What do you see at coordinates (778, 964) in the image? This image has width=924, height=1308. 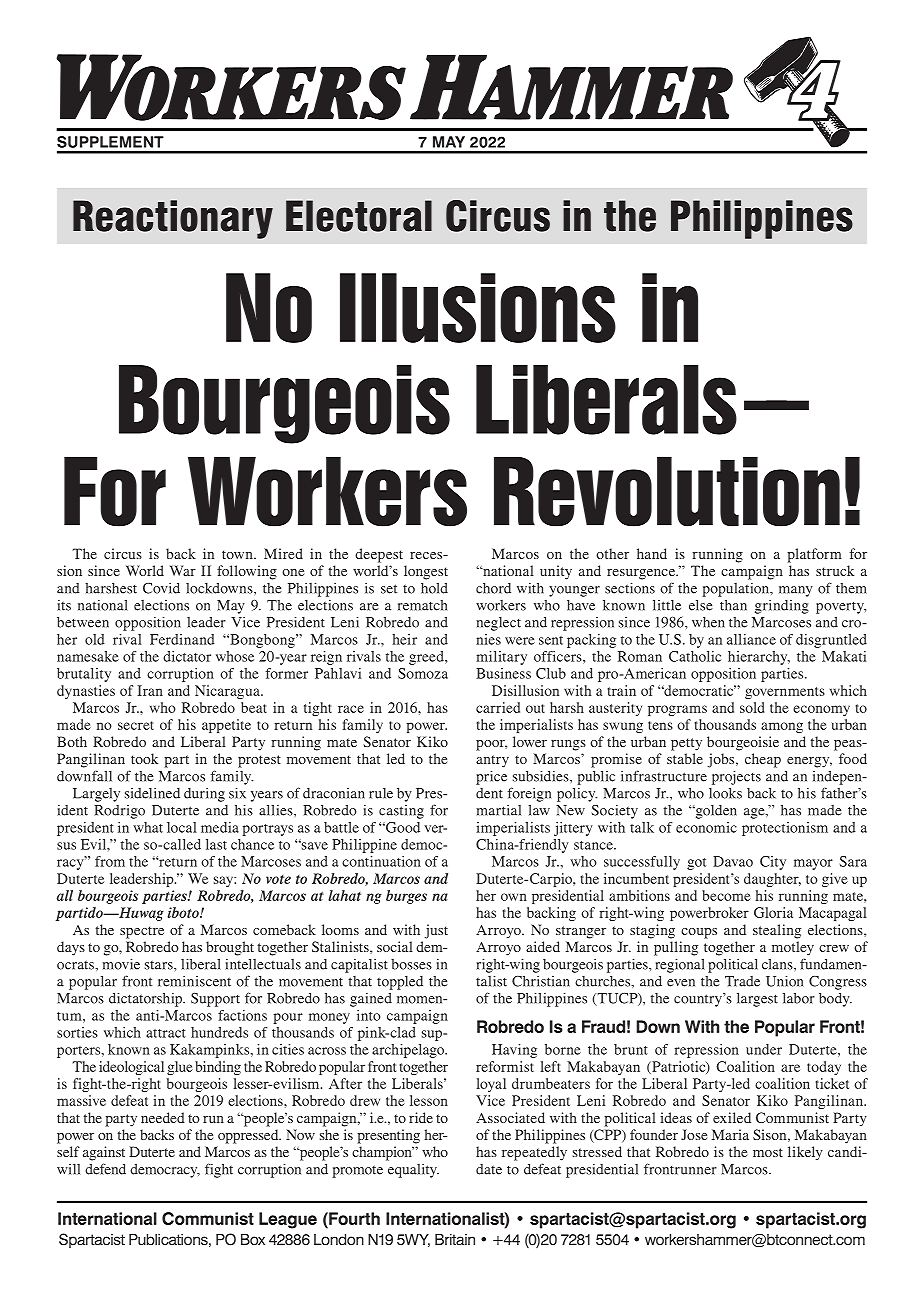 I see `clans` at bounding box center [778, 964].
